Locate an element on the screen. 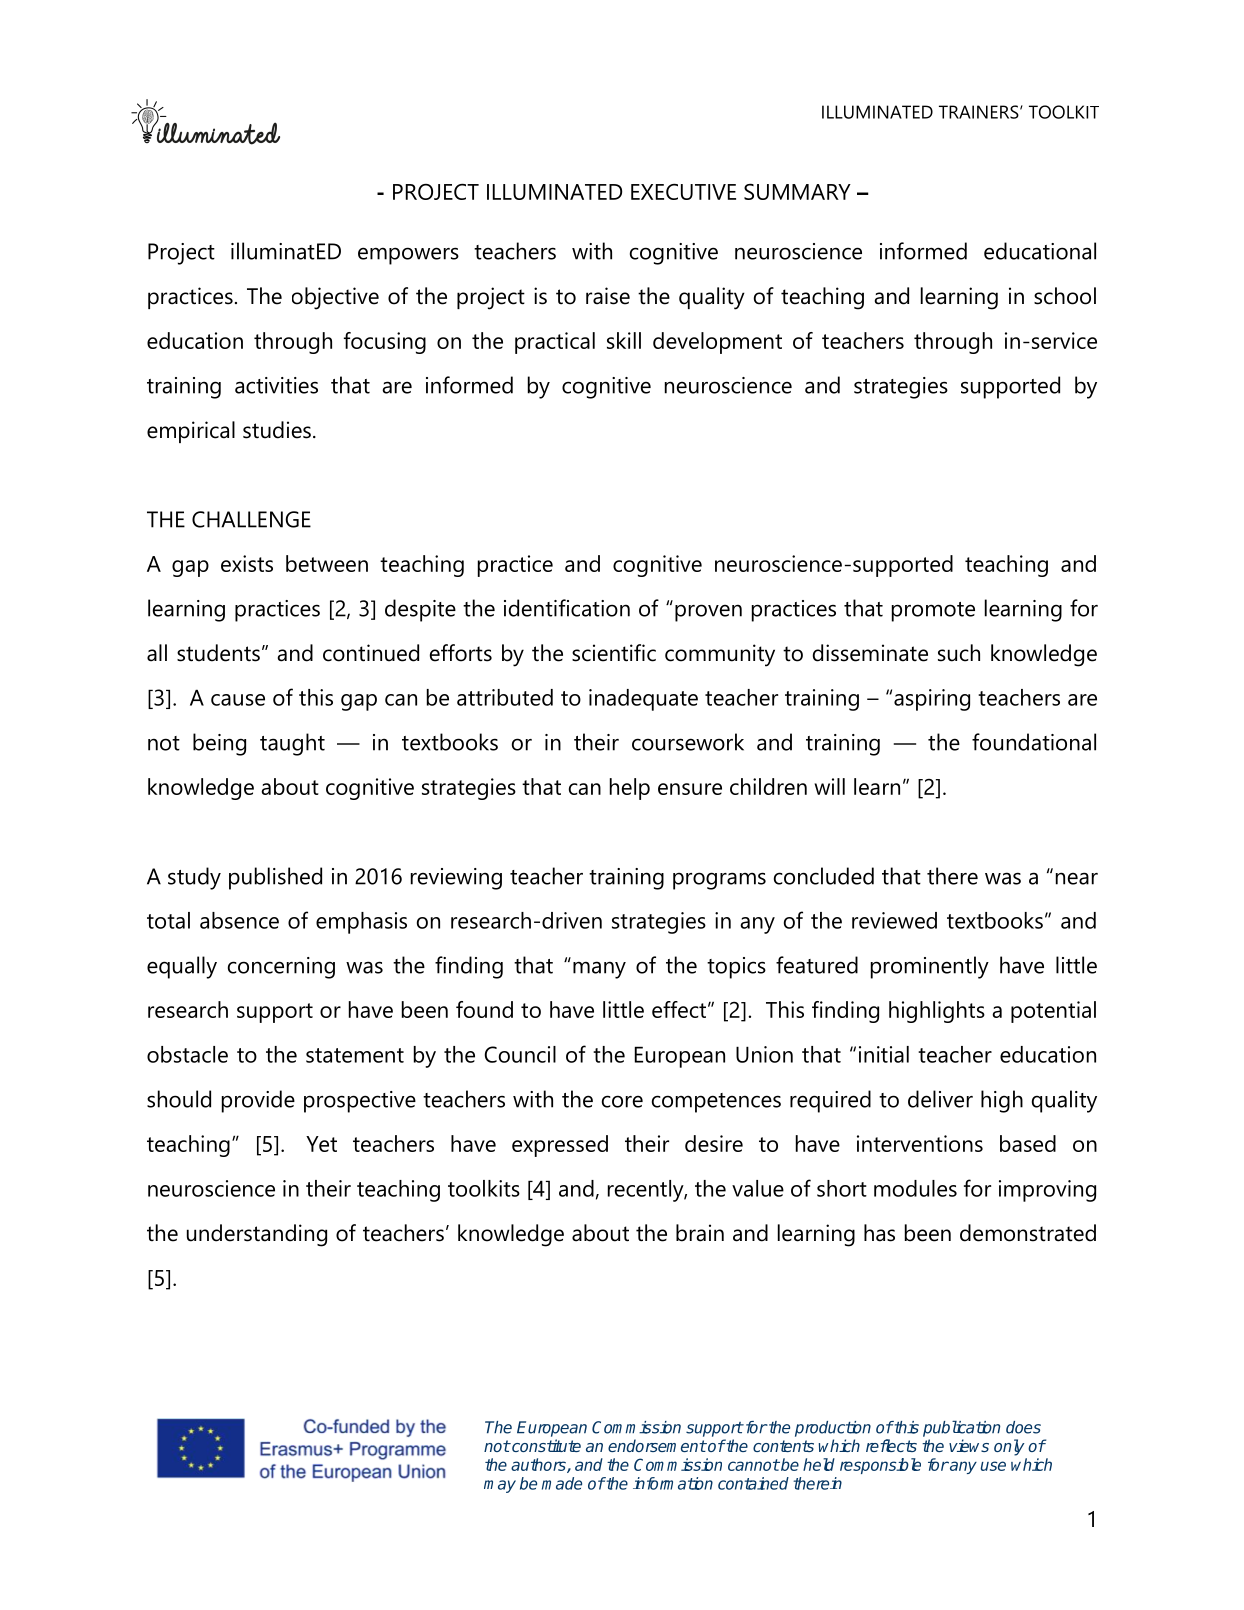  objective is located at coordinates (335, 298).
